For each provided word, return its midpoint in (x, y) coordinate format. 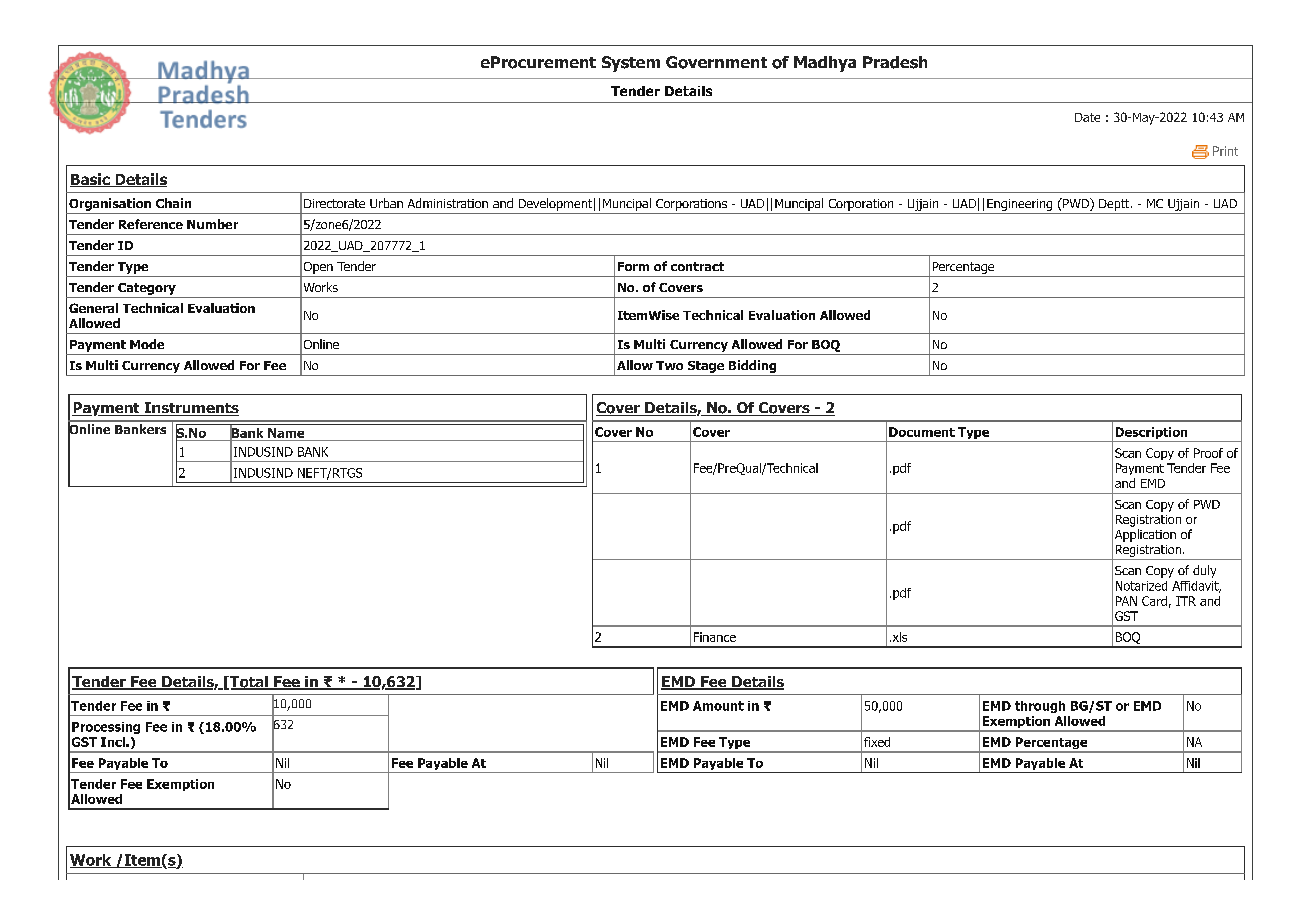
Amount (718, 706)
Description (1151, 434)
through (1040, 707)
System (631, 64)
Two (669, 365)
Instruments (190, 409)
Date (1087, 117)
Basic (91, 180)
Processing (106, 728)
